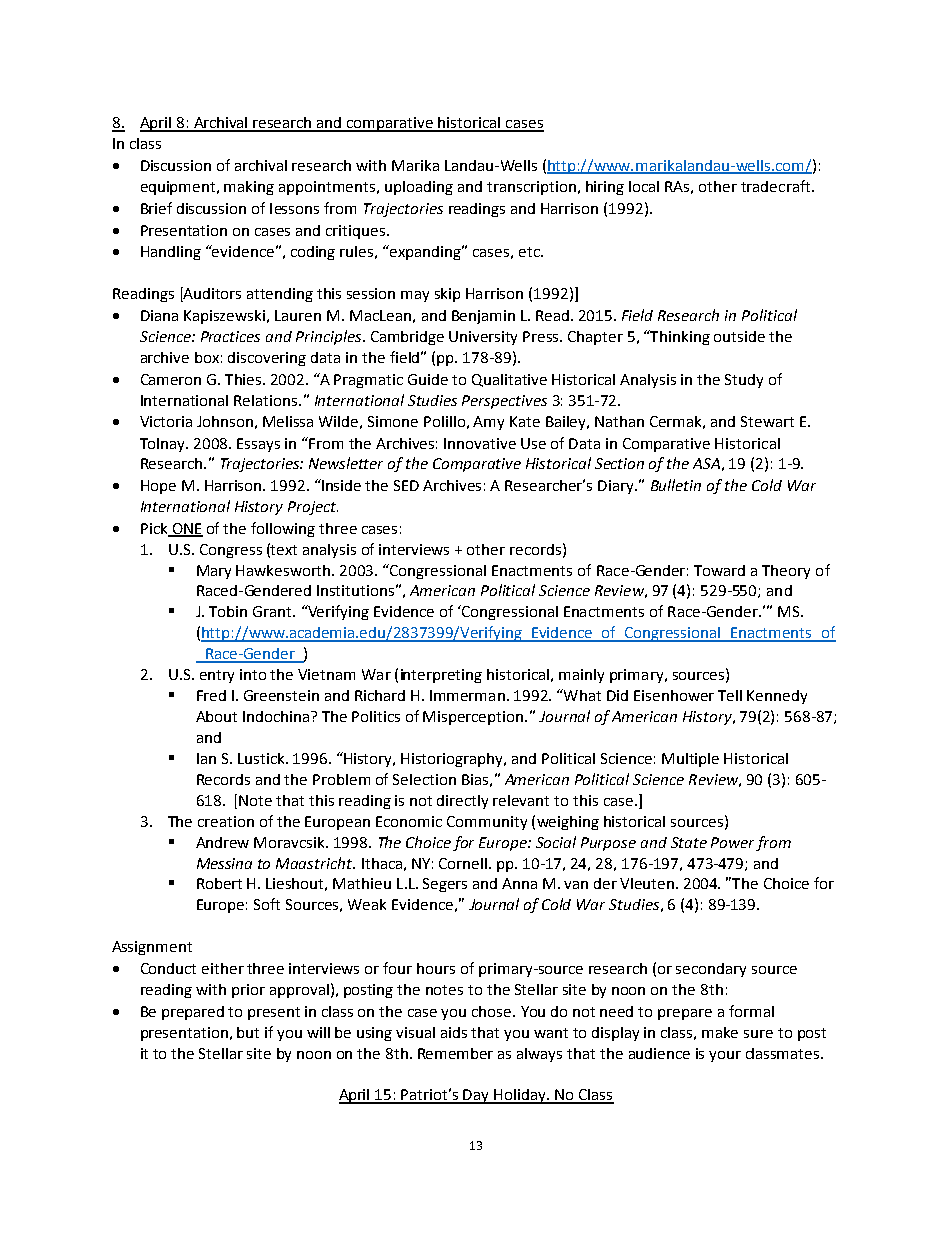 This document has height=1233, width=952. What do you see at coordinates (719, 570) in the document?
I see `Toward` at bounding box center [719, 570].
